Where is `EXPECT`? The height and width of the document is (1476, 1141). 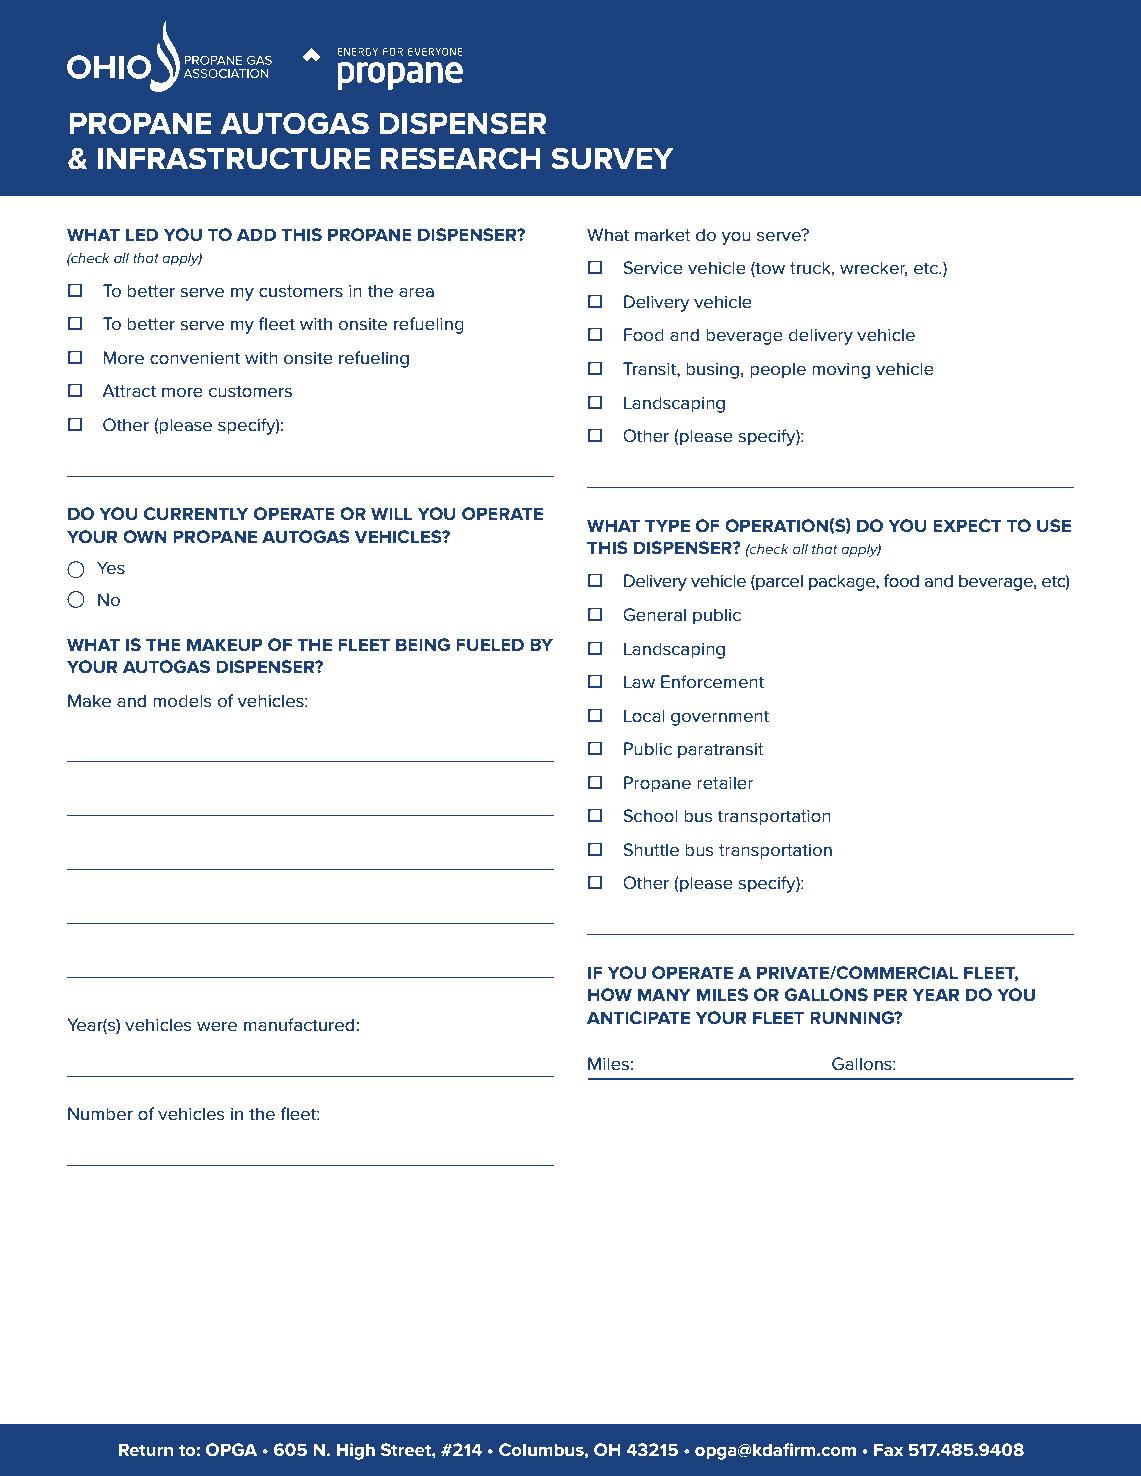
EXPECT is located at coordinates (967, 525).
